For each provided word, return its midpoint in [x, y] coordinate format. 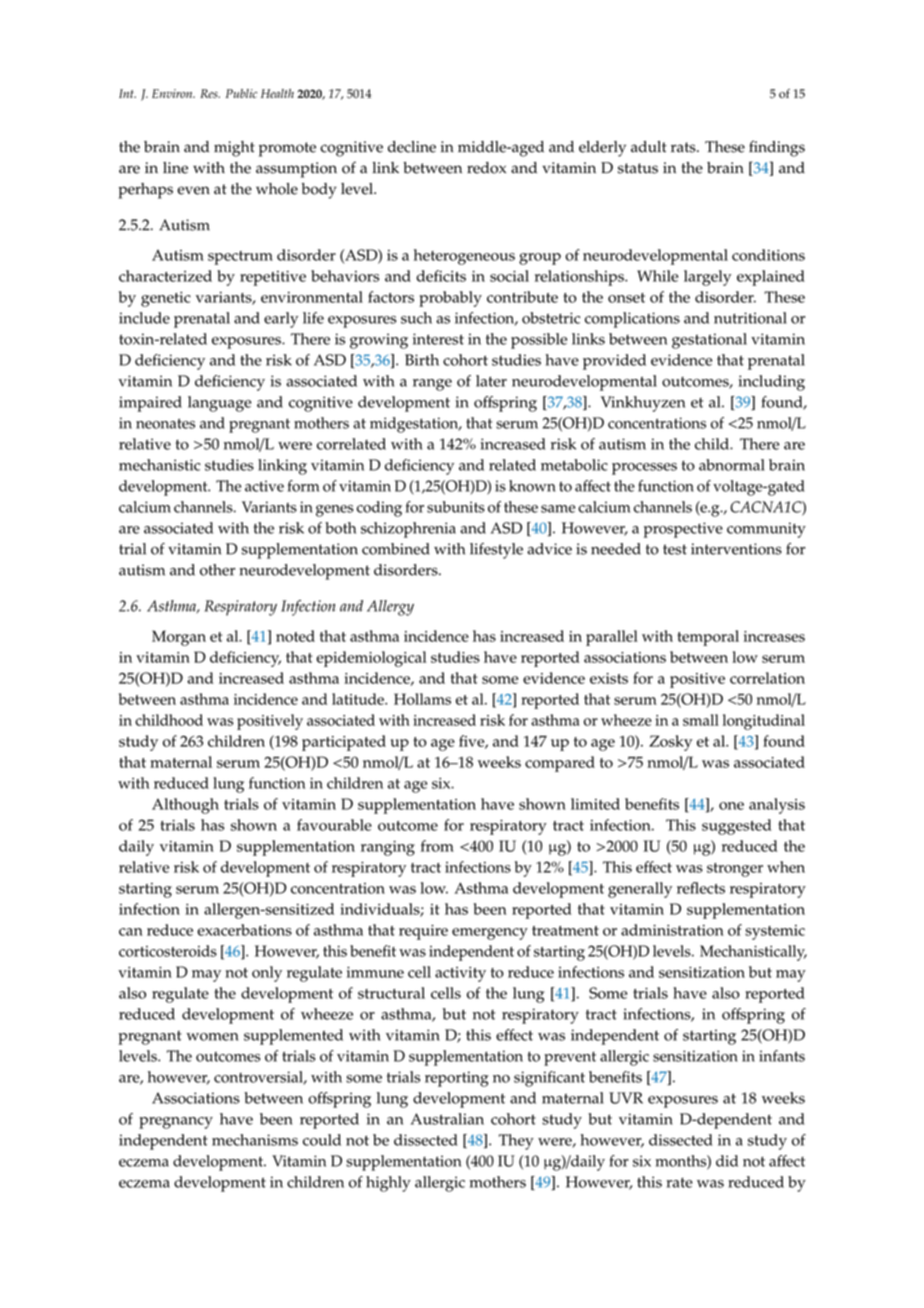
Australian [447, 1119]
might [234, 149]
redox [486, 168]
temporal [708, 638]
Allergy [390, 608]
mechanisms [255, 1140]
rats [684, 147]
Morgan [179, 638]
